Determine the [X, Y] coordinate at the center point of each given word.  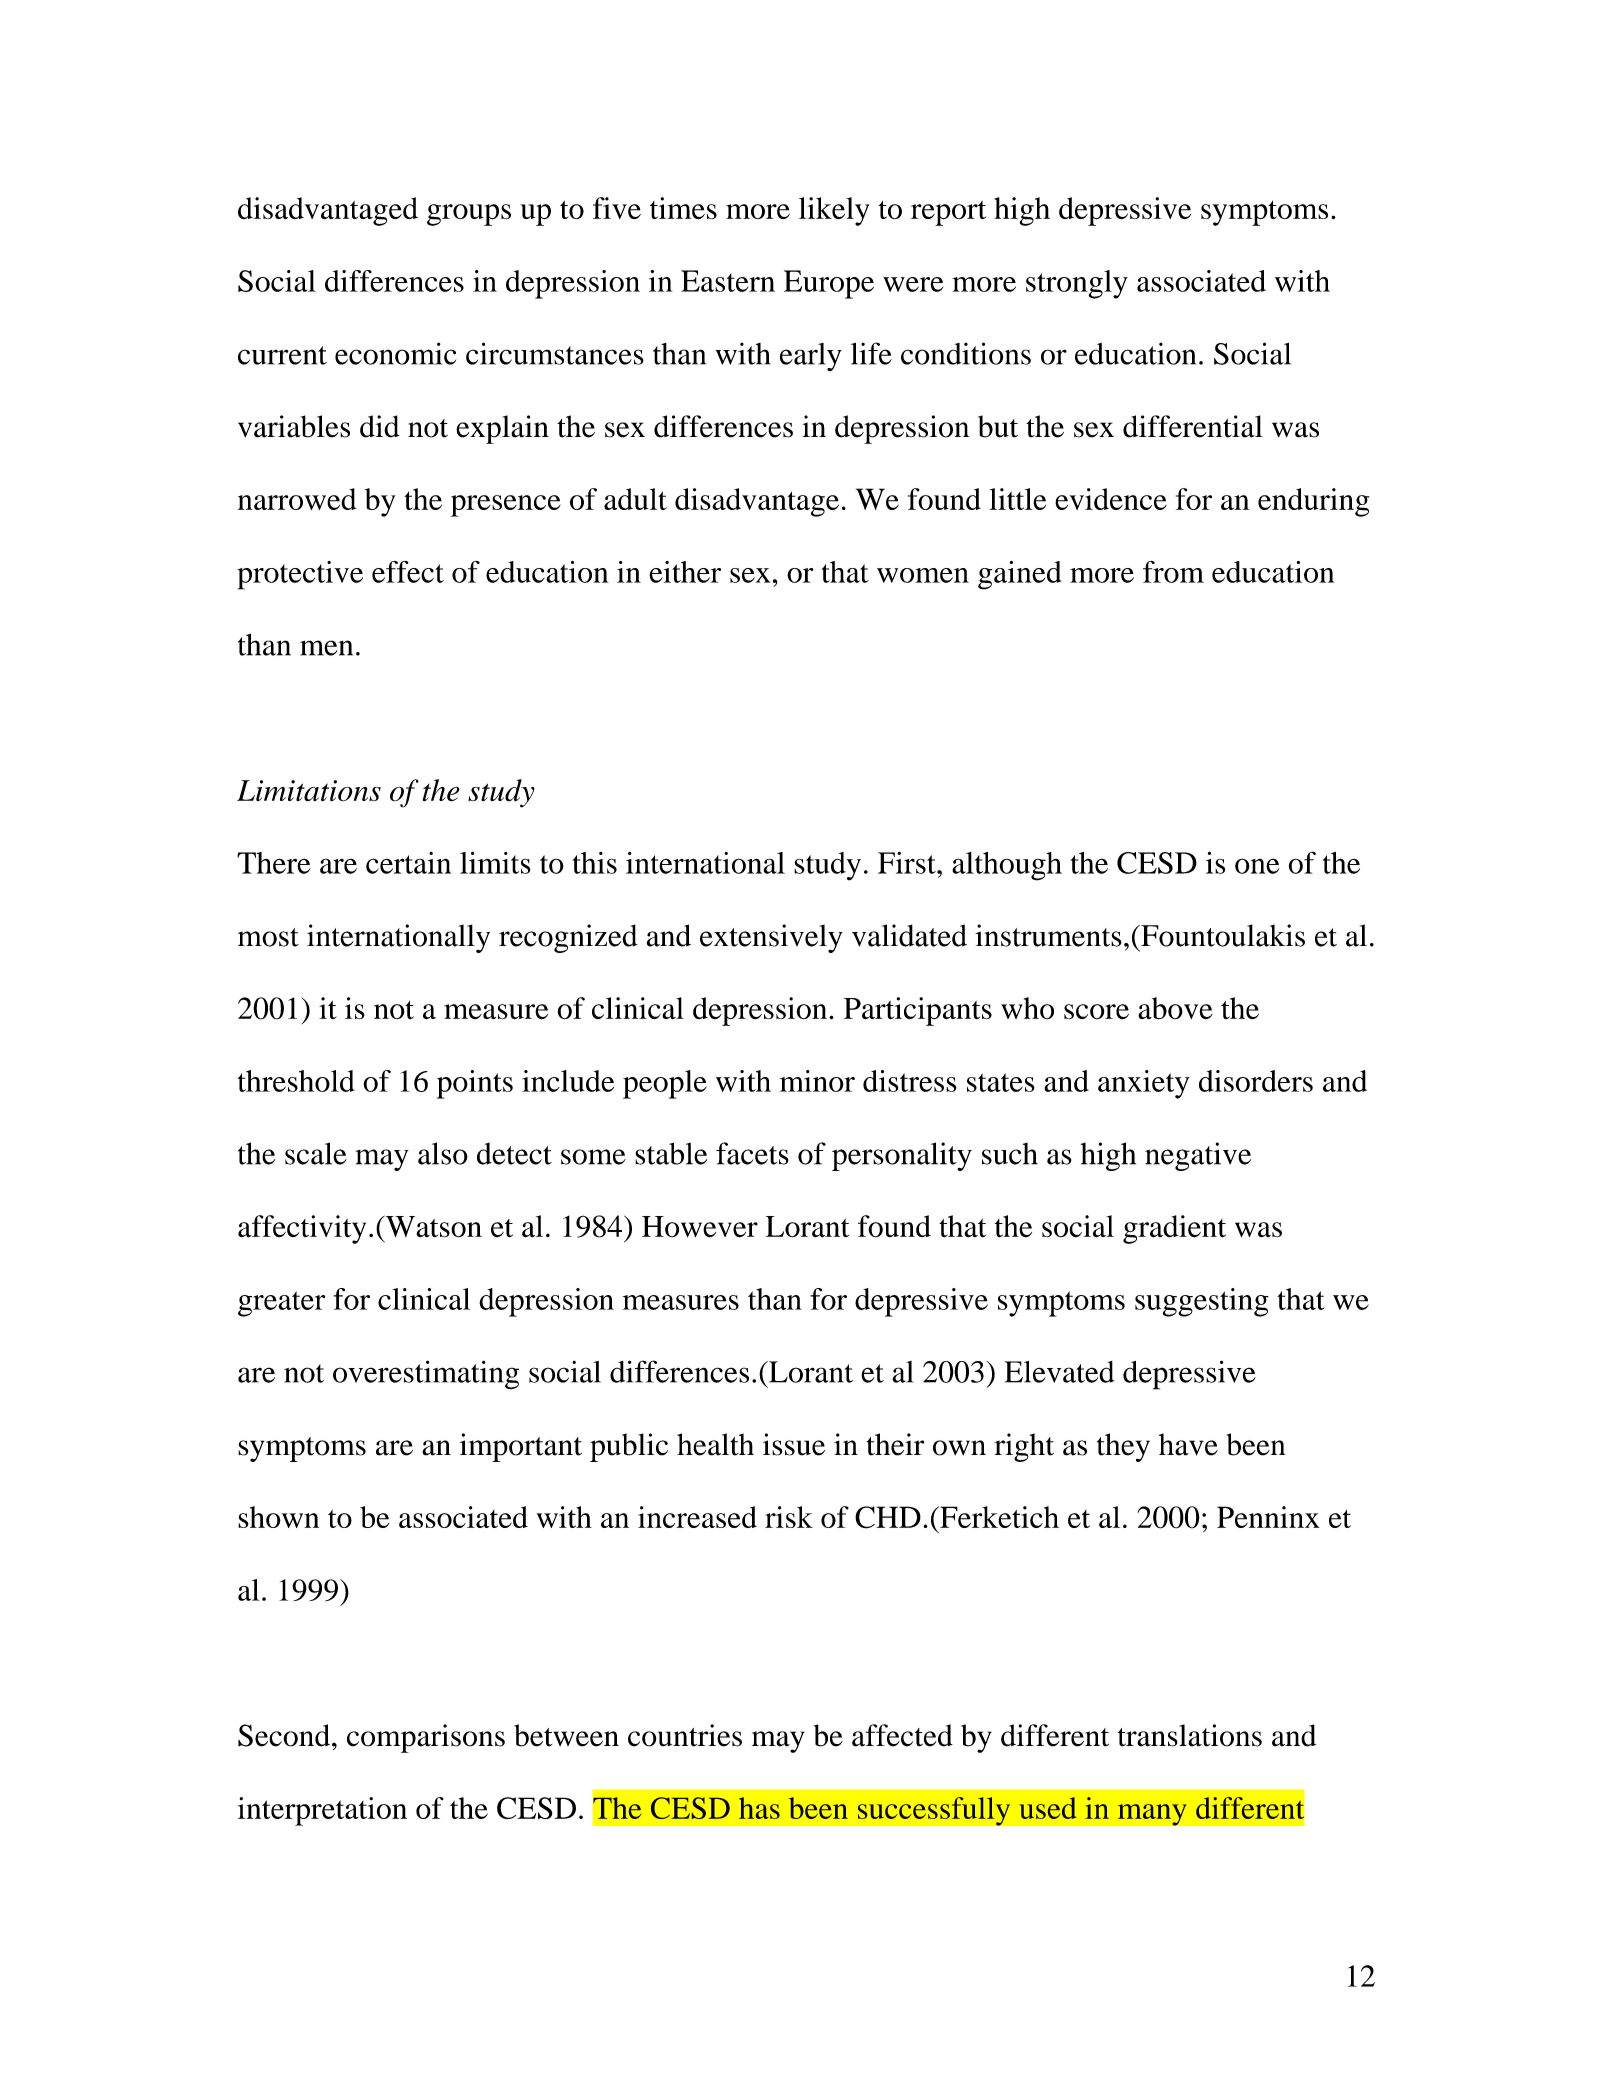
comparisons [426, 1738]
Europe [829, 284]
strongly [1077, 284]
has [759, 1808]
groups [469, 215]
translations [1190, 1735]
